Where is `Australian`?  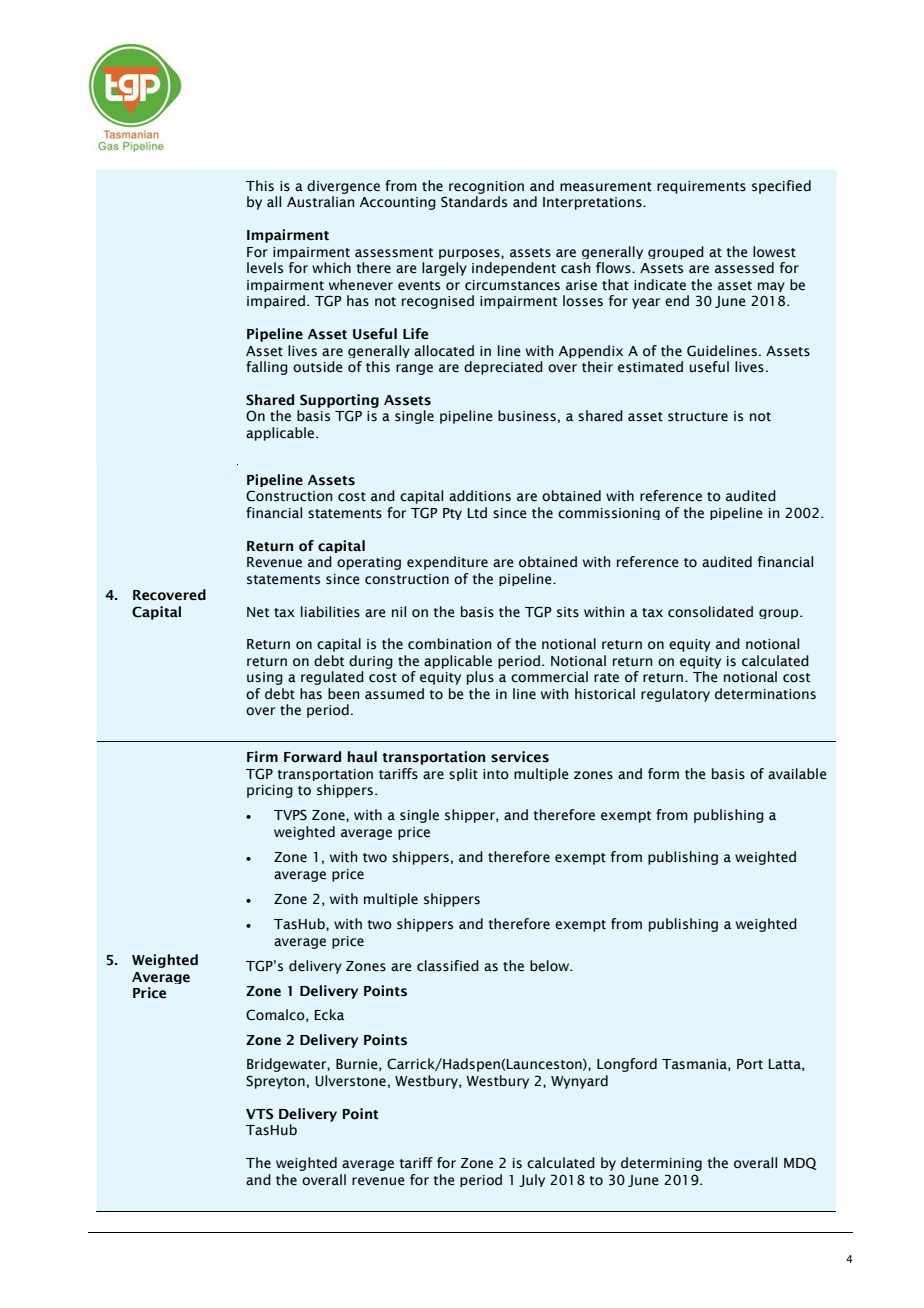 Australian is located at coordinates (320, 202).
